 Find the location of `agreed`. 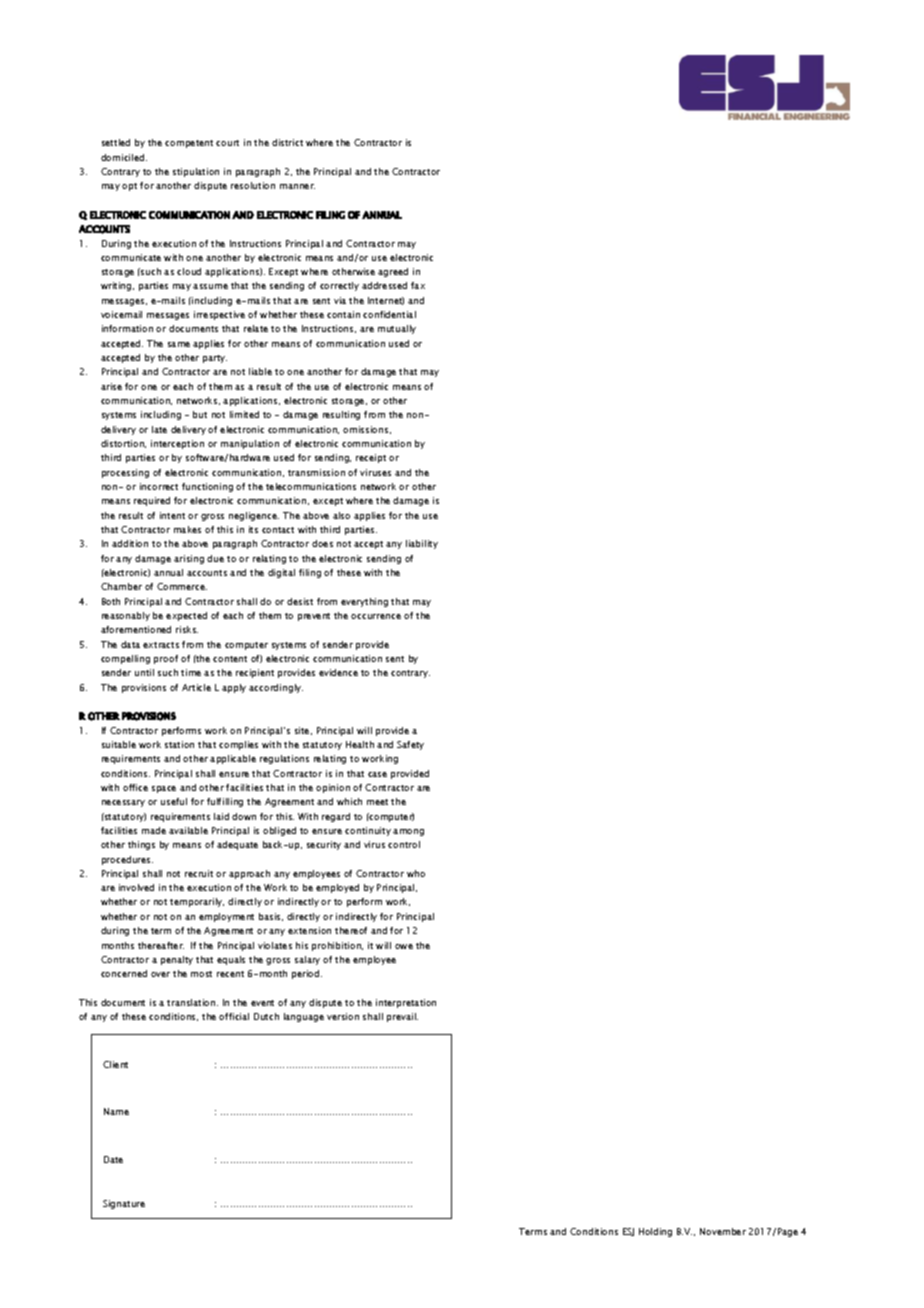

agreed is located at coordinates (393, 272).
